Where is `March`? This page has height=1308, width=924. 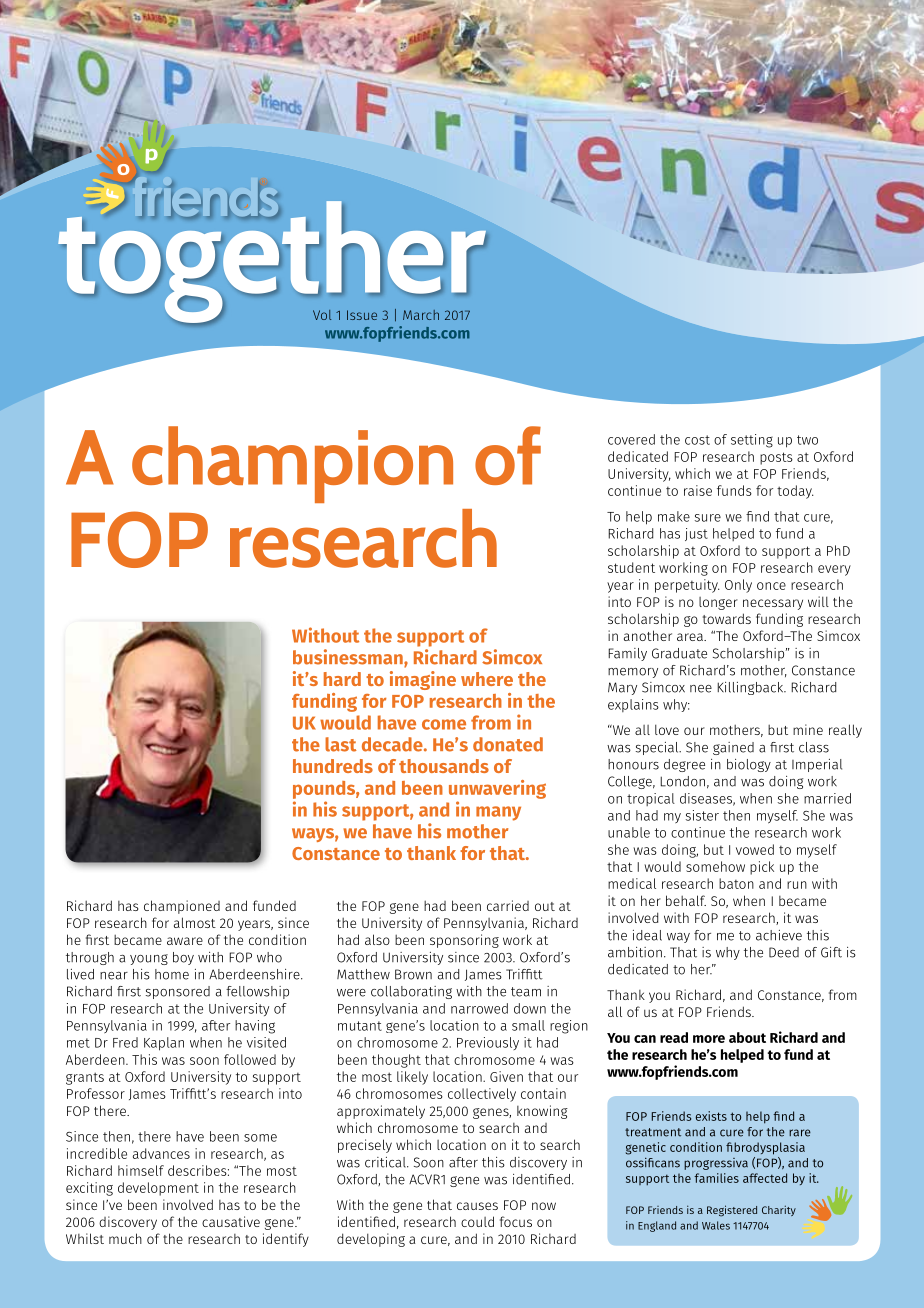 March is located at coordinates (421, 315).
